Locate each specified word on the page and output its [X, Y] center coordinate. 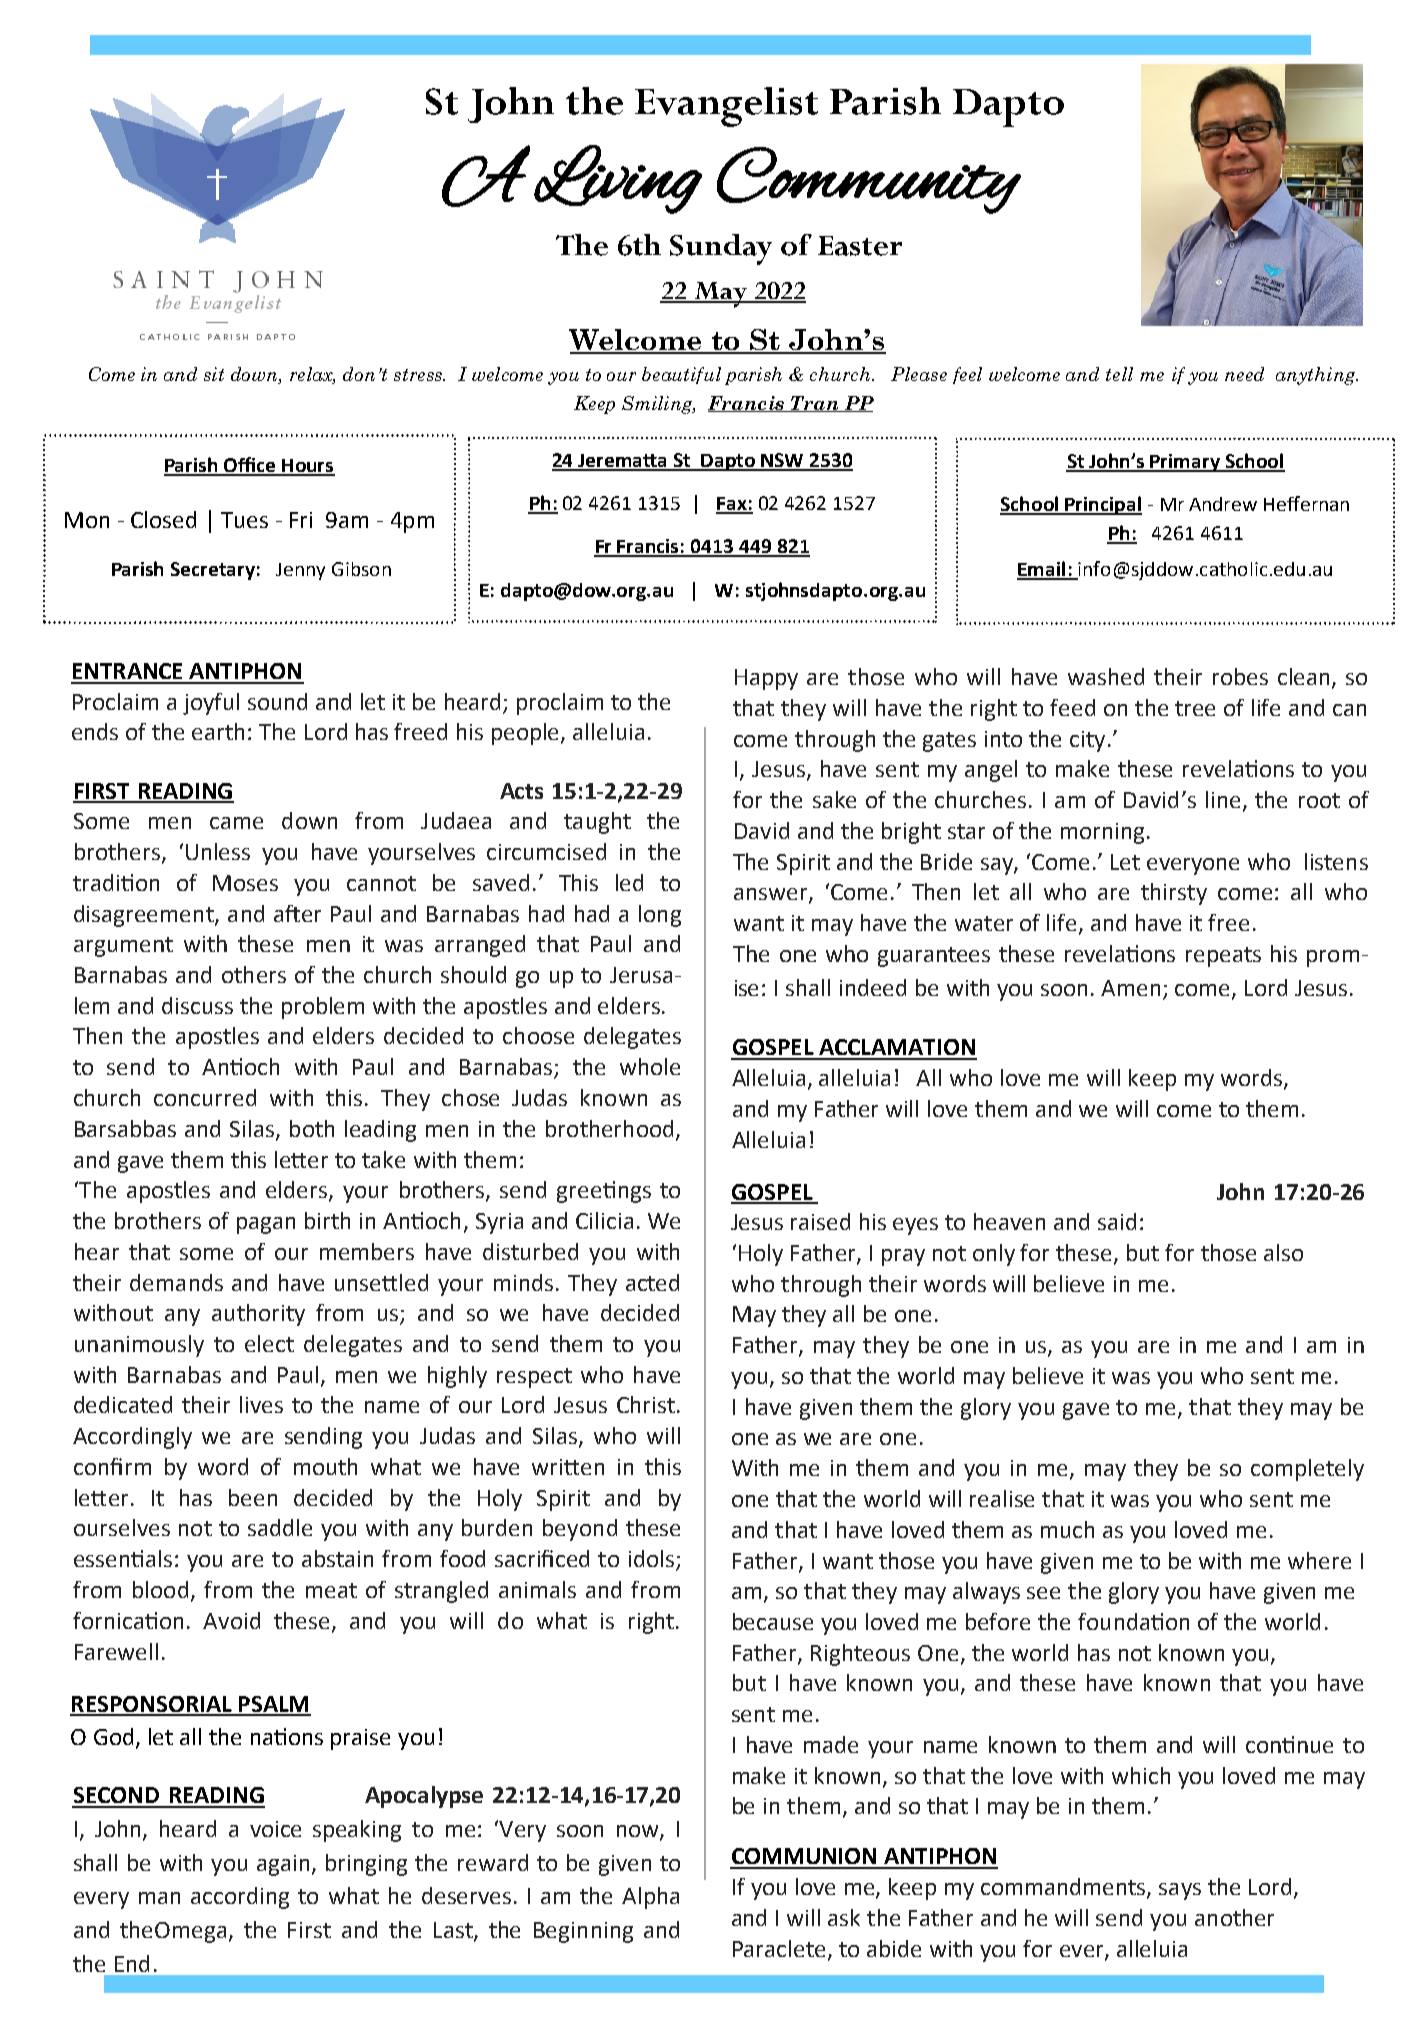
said [1117, 1221]
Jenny [300, 571]
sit [214, 374]
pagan [266, 1225]
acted [652, 1282]
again [283, 1865]
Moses [245, 883]
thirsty [1174, 894]
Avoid [231, 1620]
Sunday [721, 249]
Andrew [1223, 504]
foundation [1133, 1621]
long [660, 916]
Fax [732, 505]
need [1244, 374]
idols [651, 1558]
